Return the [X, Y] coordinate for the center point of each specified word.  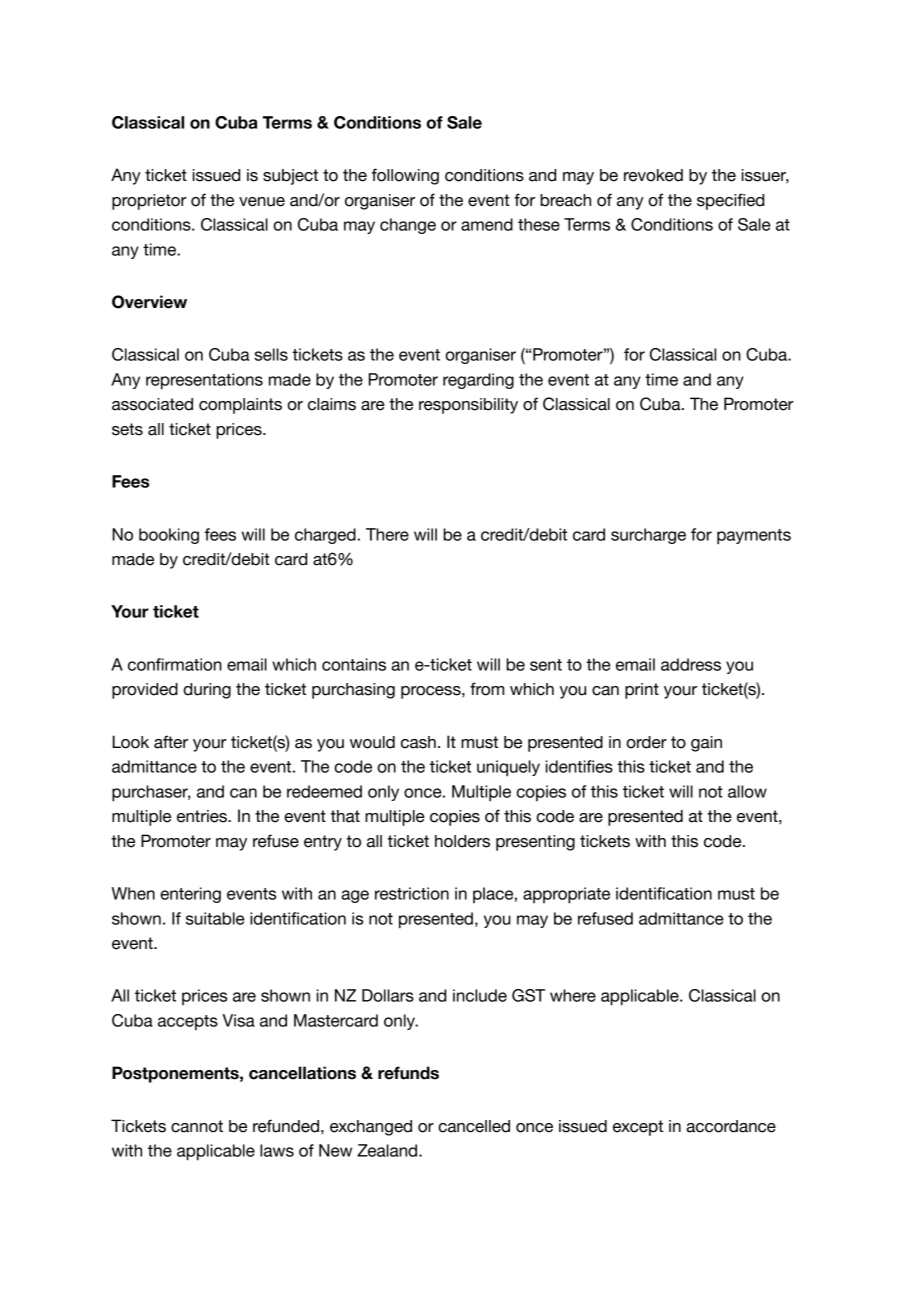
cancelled [474, 1126]
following [405, 176]
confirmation [175, 664]
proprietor [149, 202]
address [691, 664]
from [487, 689]
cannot [197, 1126]
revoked [653, 175]
